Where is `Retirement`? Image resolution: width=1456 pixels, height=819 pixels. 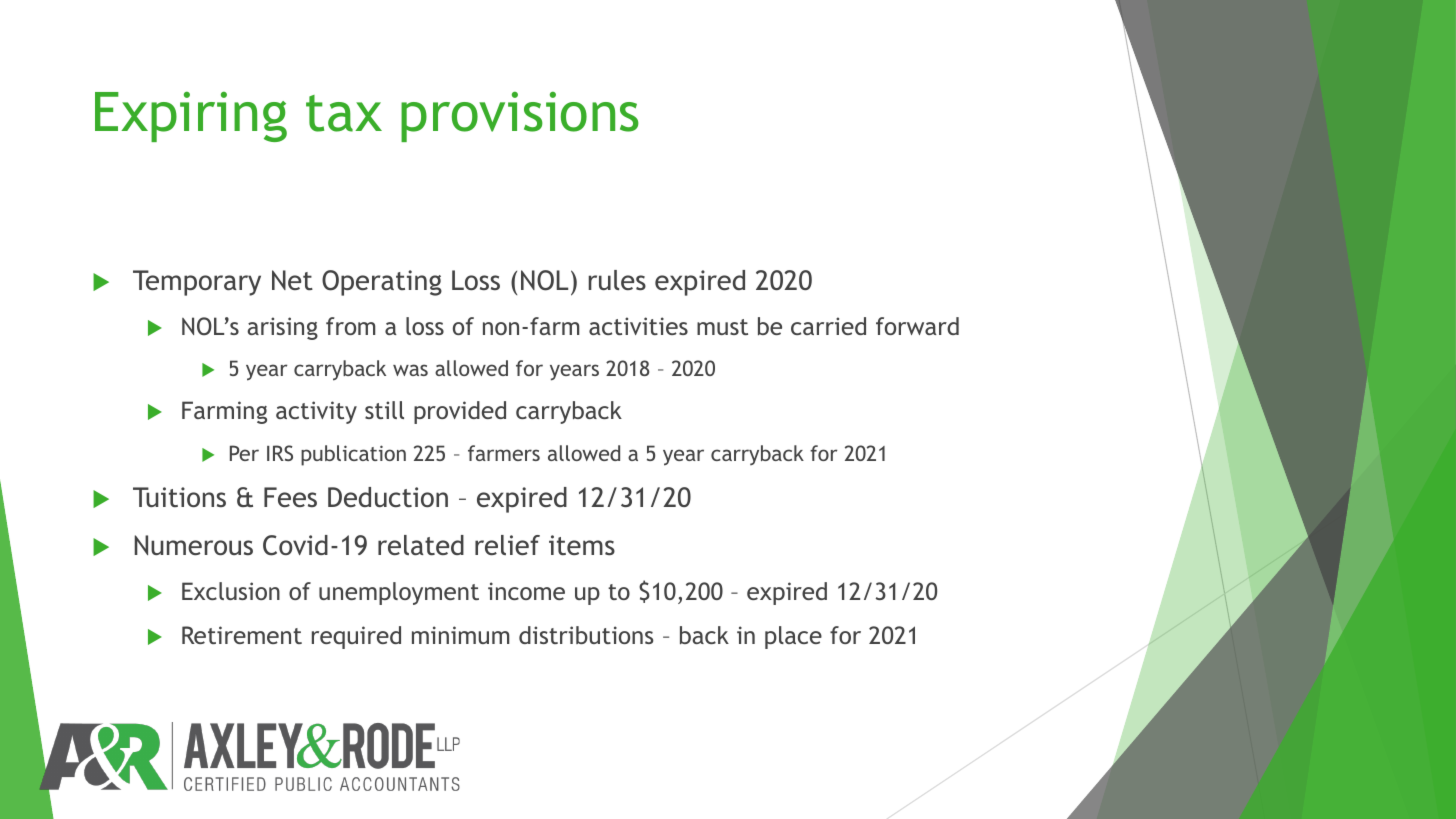
Retirement is located at coordinates (242, 635).
